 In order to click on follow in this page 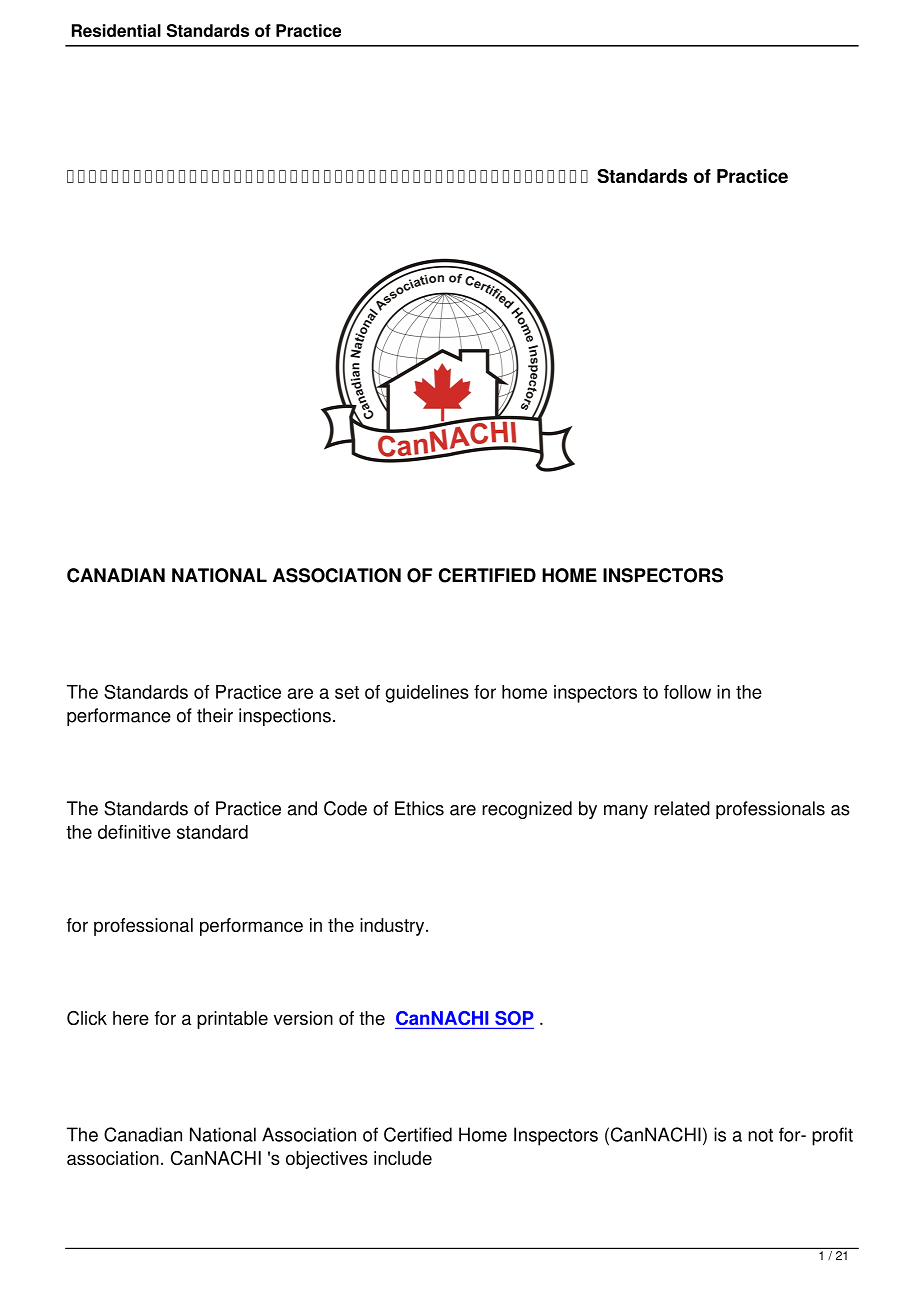, I will do `click(687, 692)`.
